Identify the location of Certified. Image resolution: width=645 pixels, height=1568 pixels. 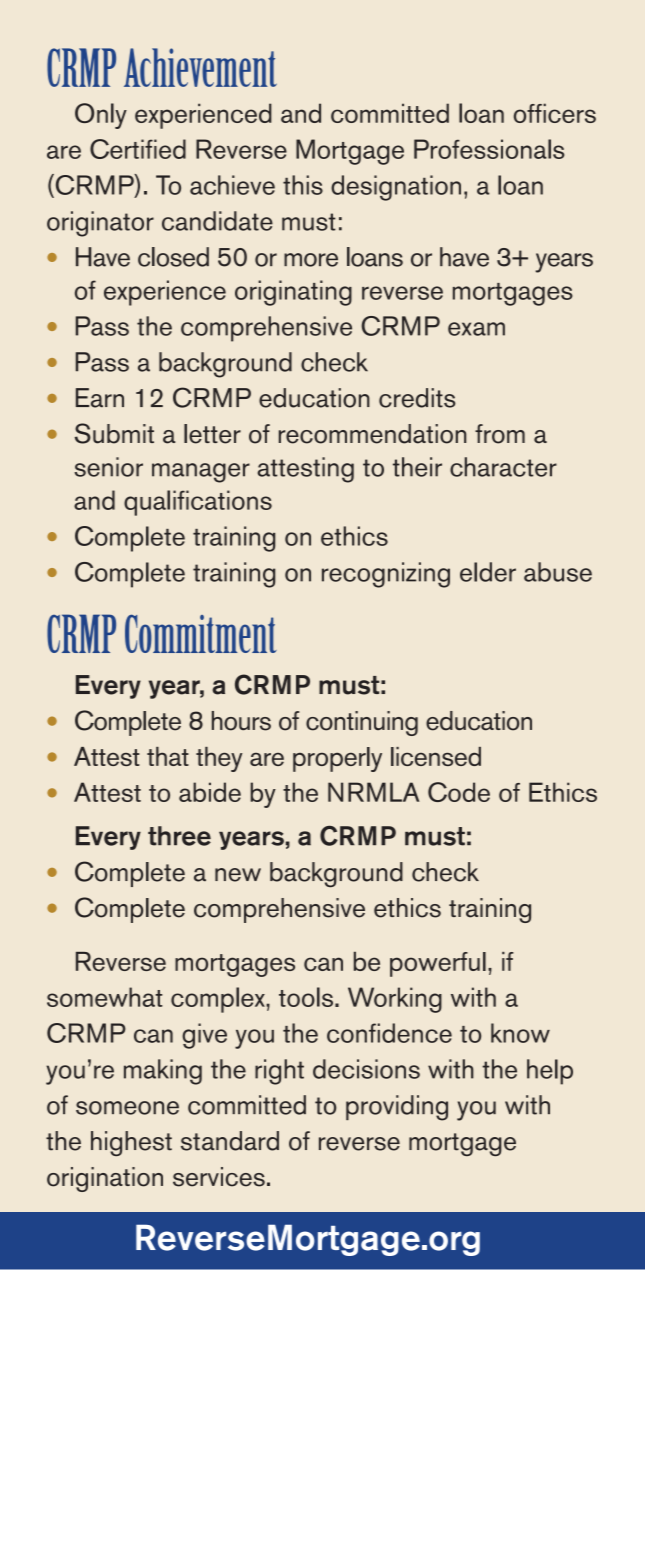
(138, 149).
